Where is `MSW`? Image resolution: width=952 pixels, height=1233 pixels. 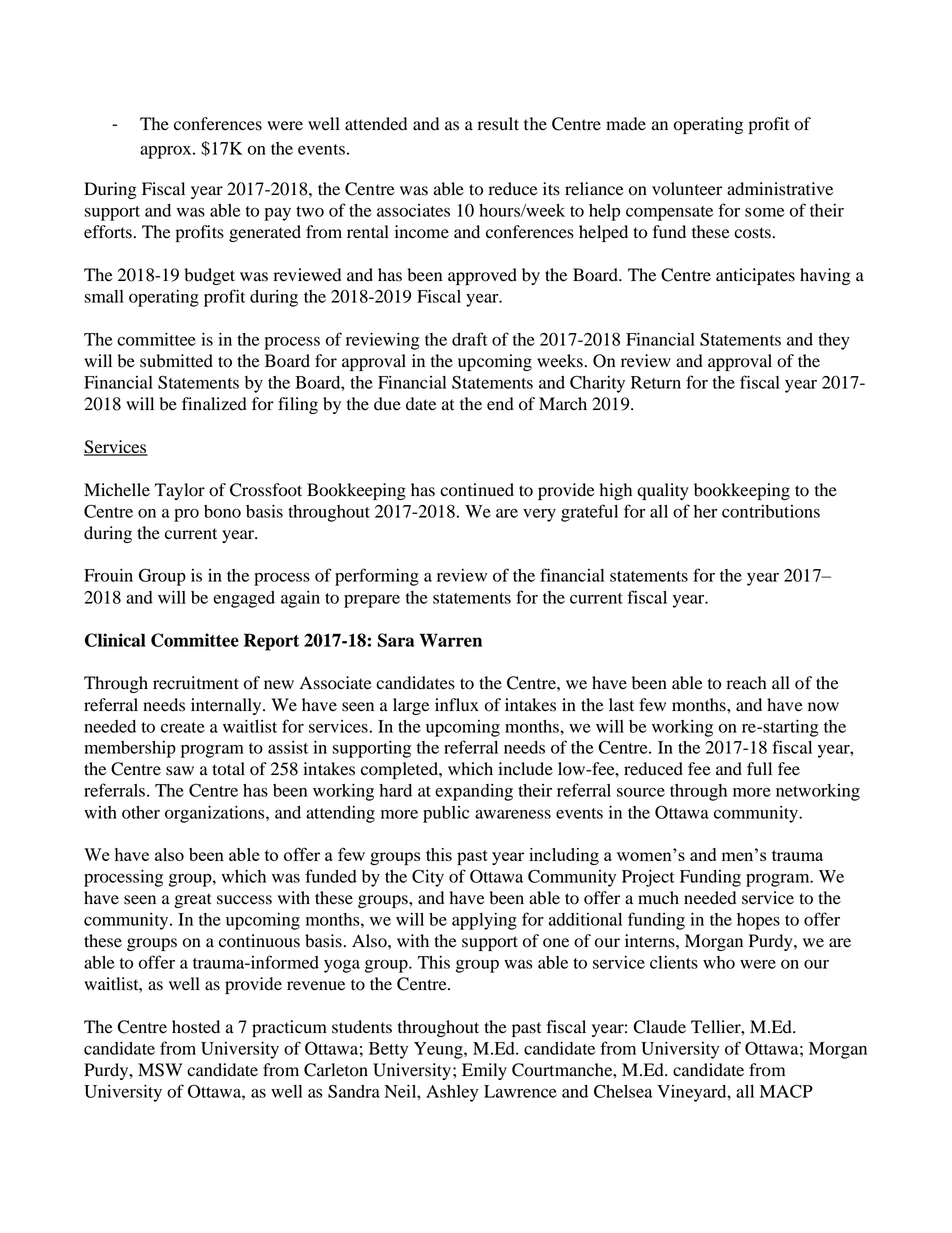
MSW is located at coordinates (160, 1070).
